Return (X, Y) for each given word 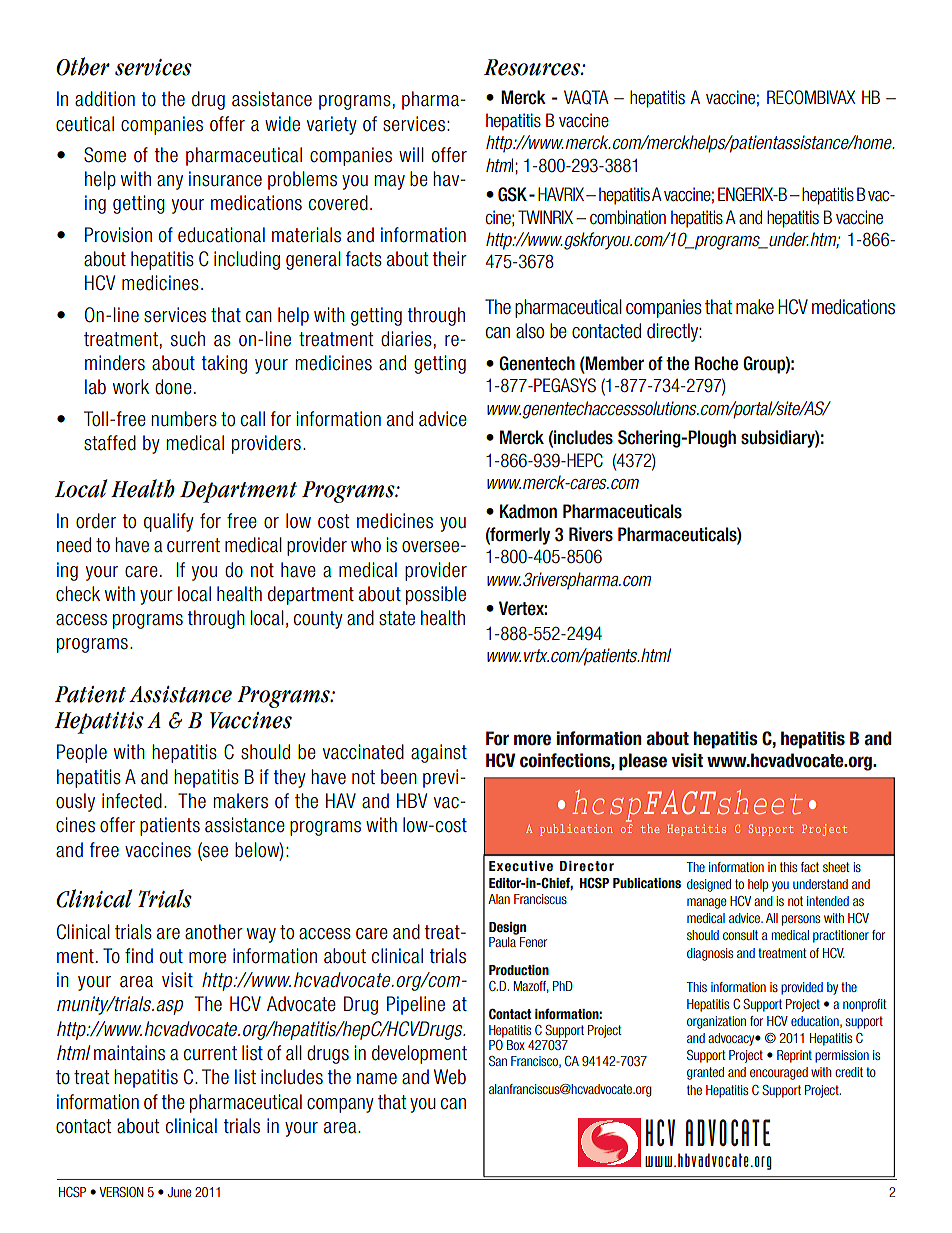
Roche (716, 363)
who (366, 545)
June (179, 1192)
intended (828, 901)
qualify (169, 522)
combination (628, 217)
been (399, 777)
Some (105, 155)
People (82, 753)
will (411, 154)
